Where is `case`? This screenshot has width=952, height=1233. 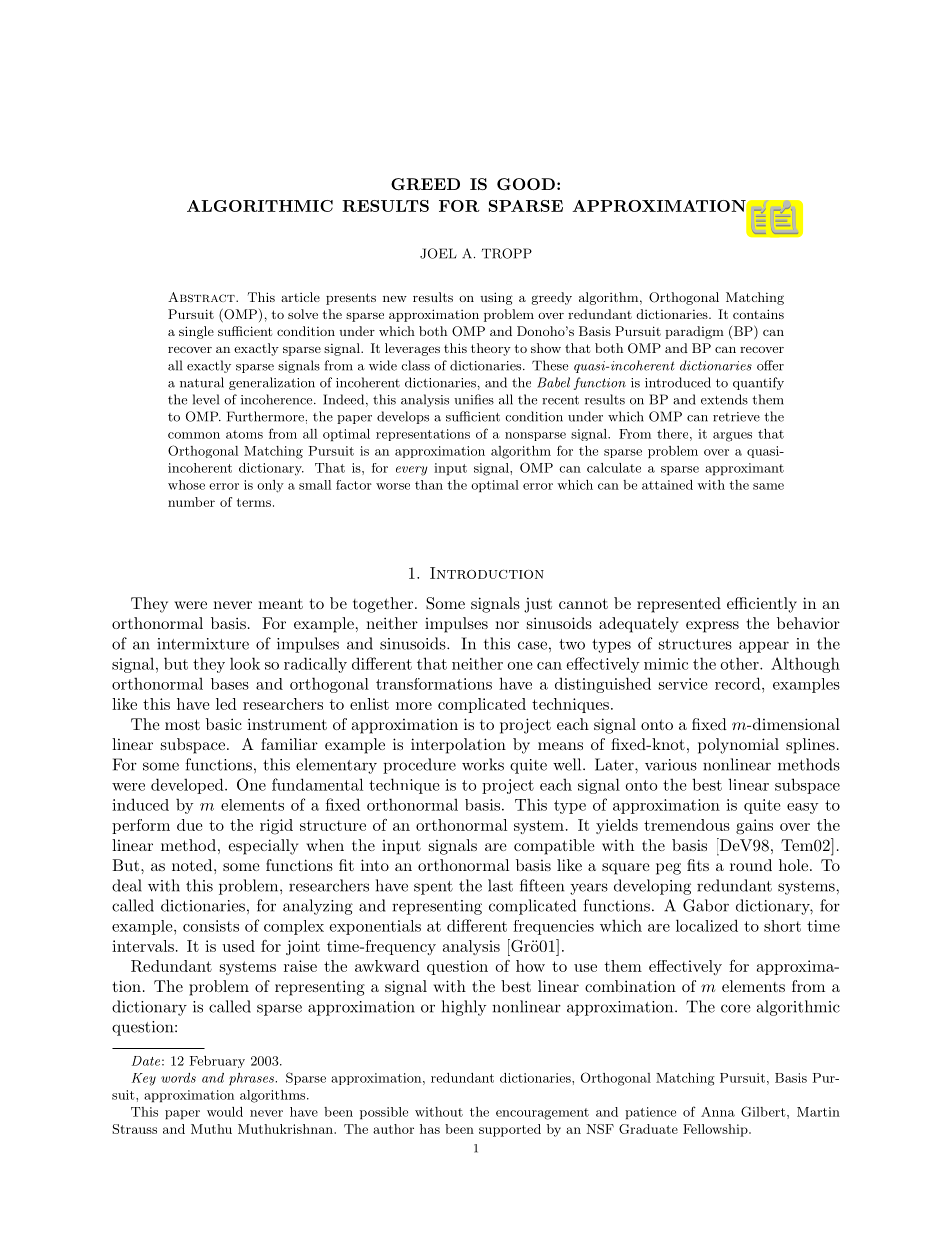 case is located at coordinates (532, 645).
